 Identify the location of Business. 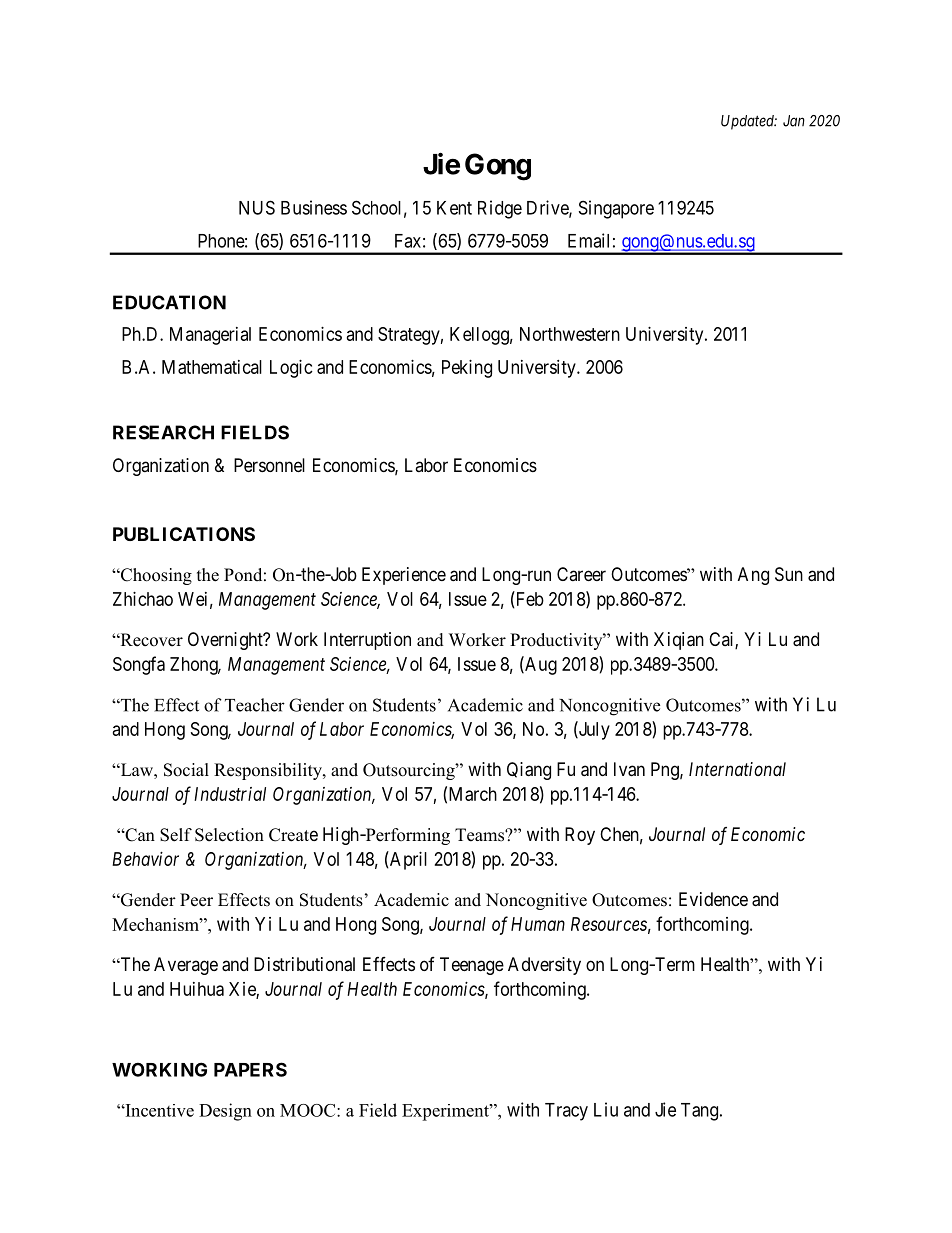
(314, 207).
